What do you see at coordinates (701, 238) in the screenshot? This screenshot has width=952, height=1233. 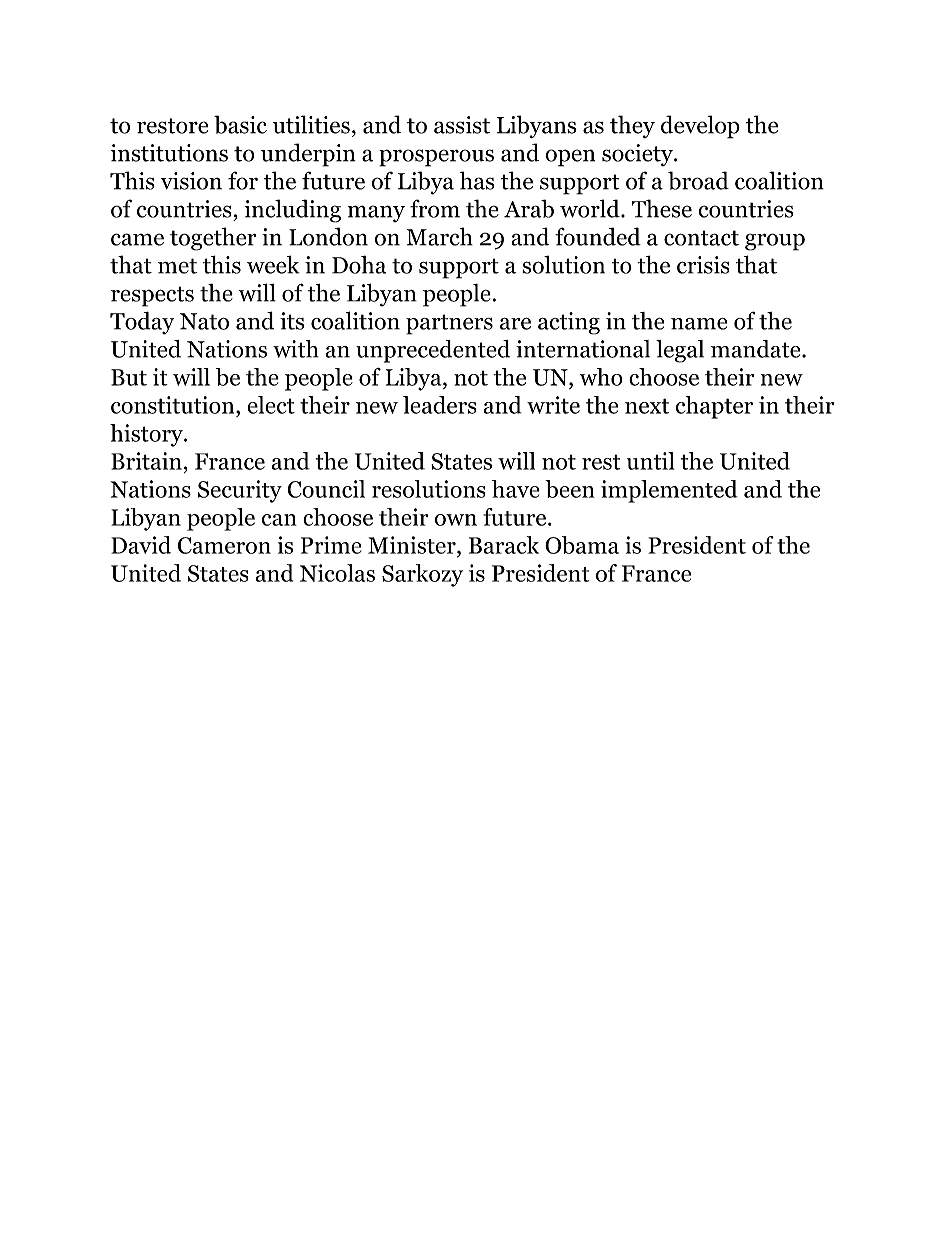 I see `contact` at bounding box center [701, 238].
